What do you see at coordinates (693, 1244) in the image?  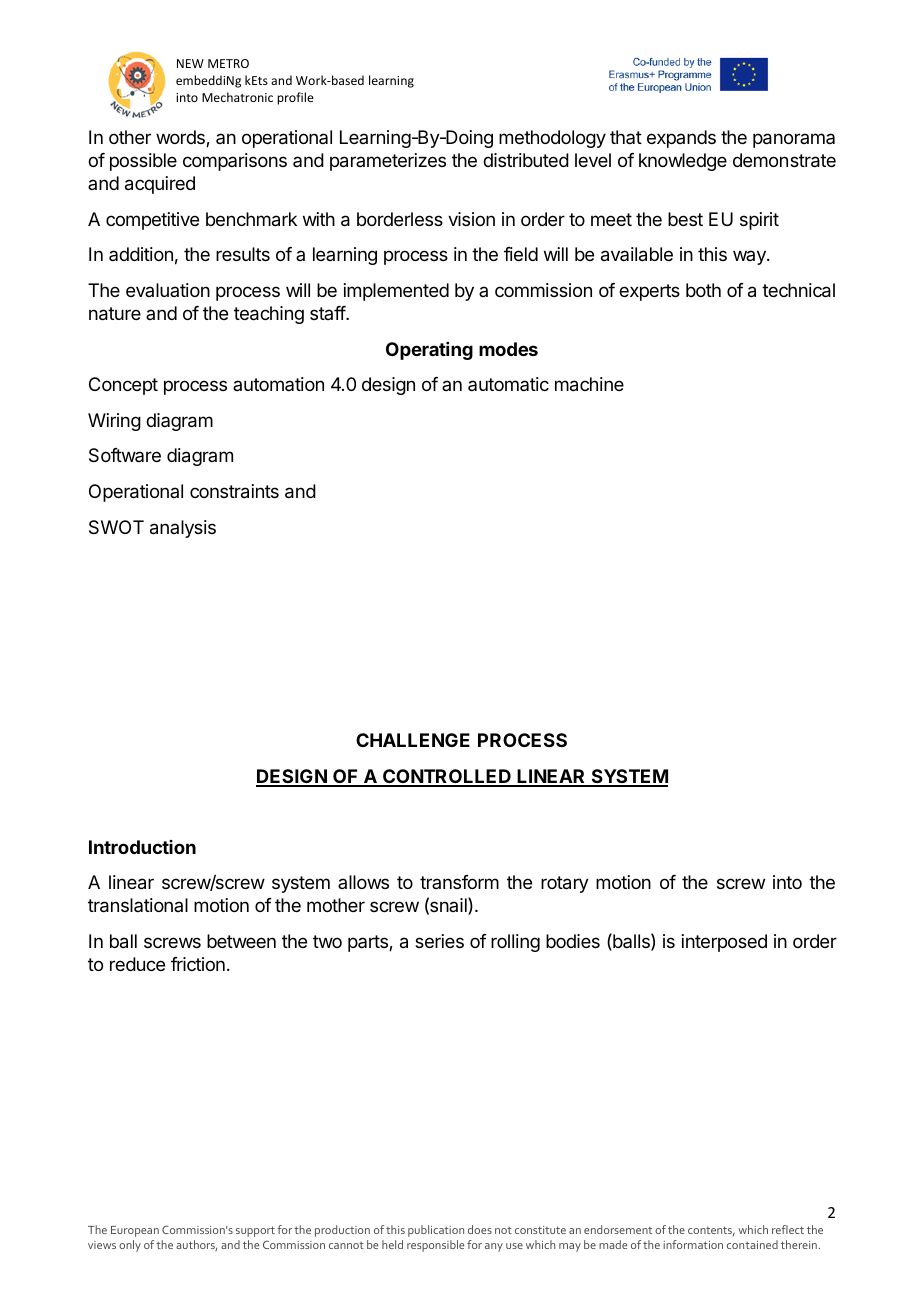 I see `information` at bounding box center [693, 1244].
